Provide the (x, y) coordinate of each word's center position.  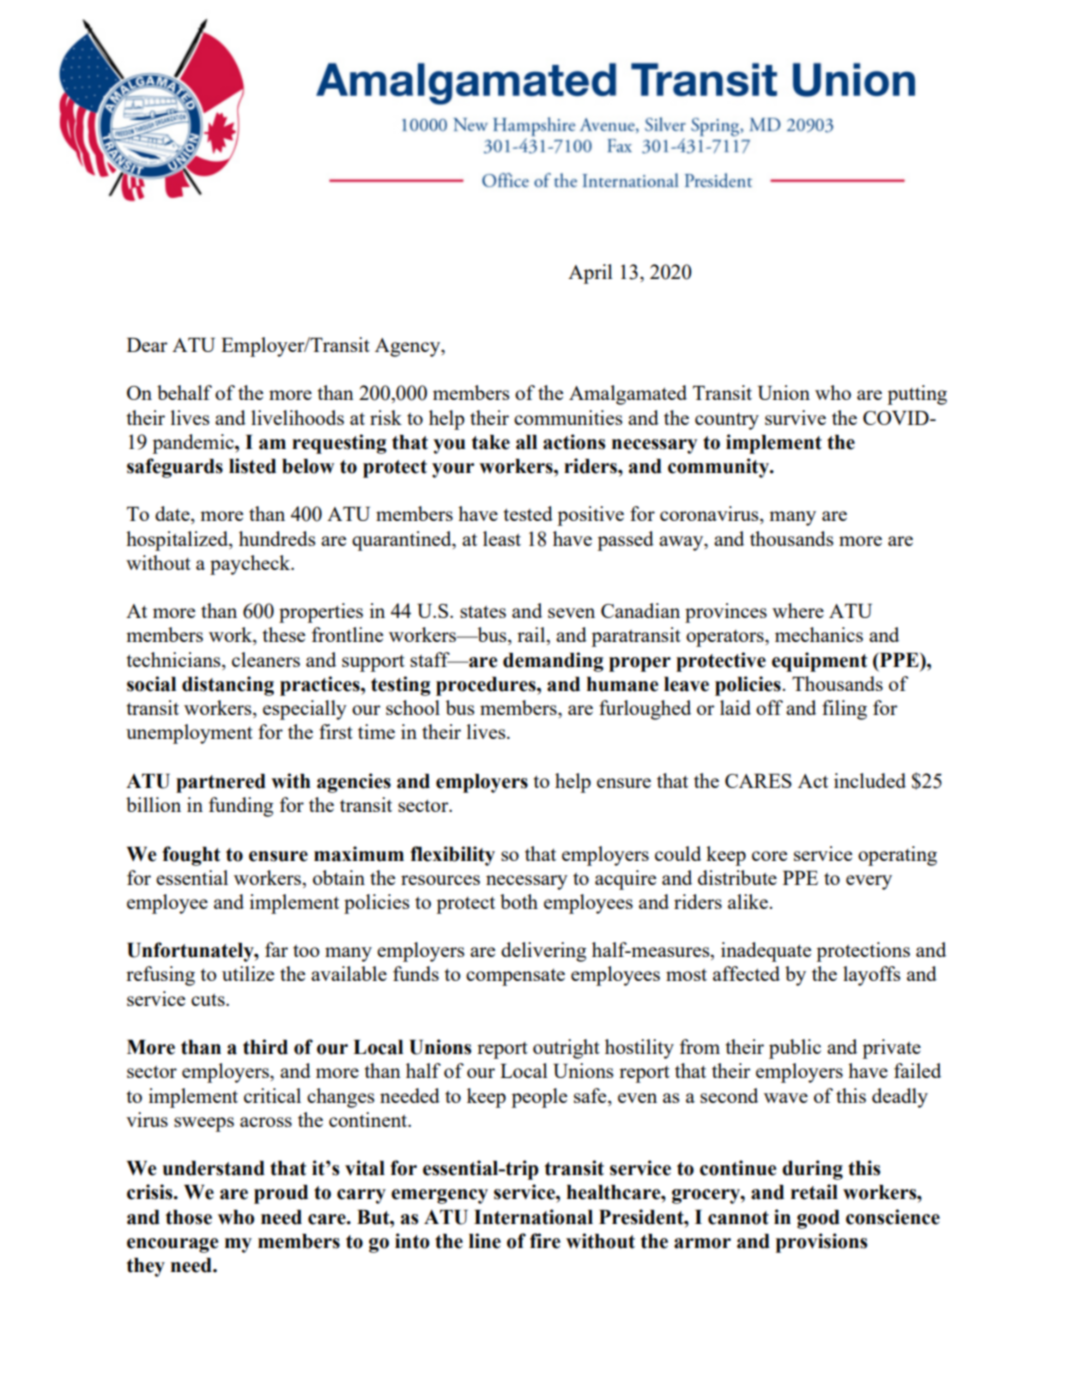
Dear (147, 345)
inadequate (766, 952)
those (189, 1217)
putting (917, 395)
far (276, 949)
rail (532, 636)
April (590, 274)
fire (545, 1241)
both (519, 901)
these (284, 634)
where (798, 610)
